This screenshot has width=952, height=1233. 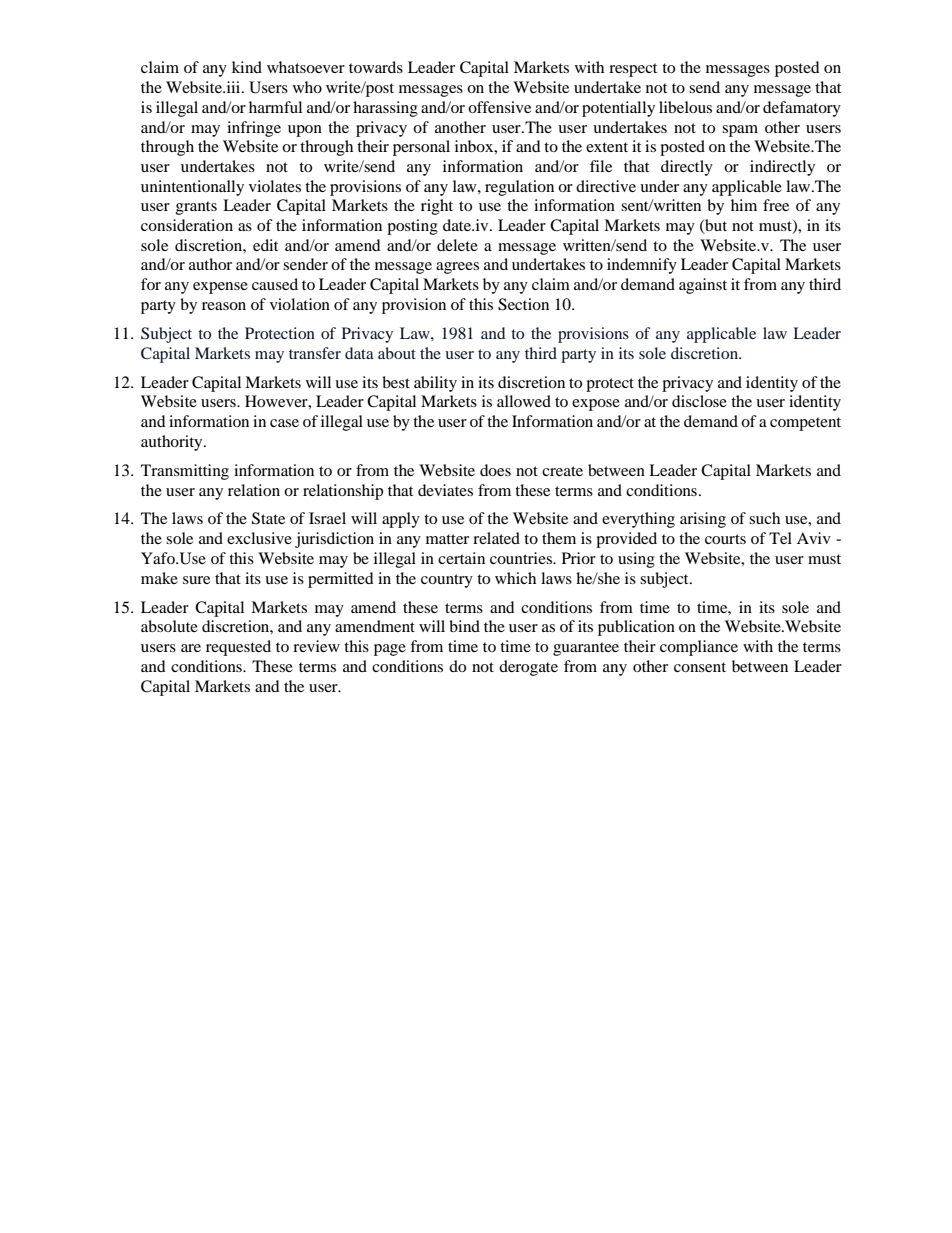 What do you see at coordinates (764, 518) in the screenshot?
I see `such` at bounding box center [764, 518].
